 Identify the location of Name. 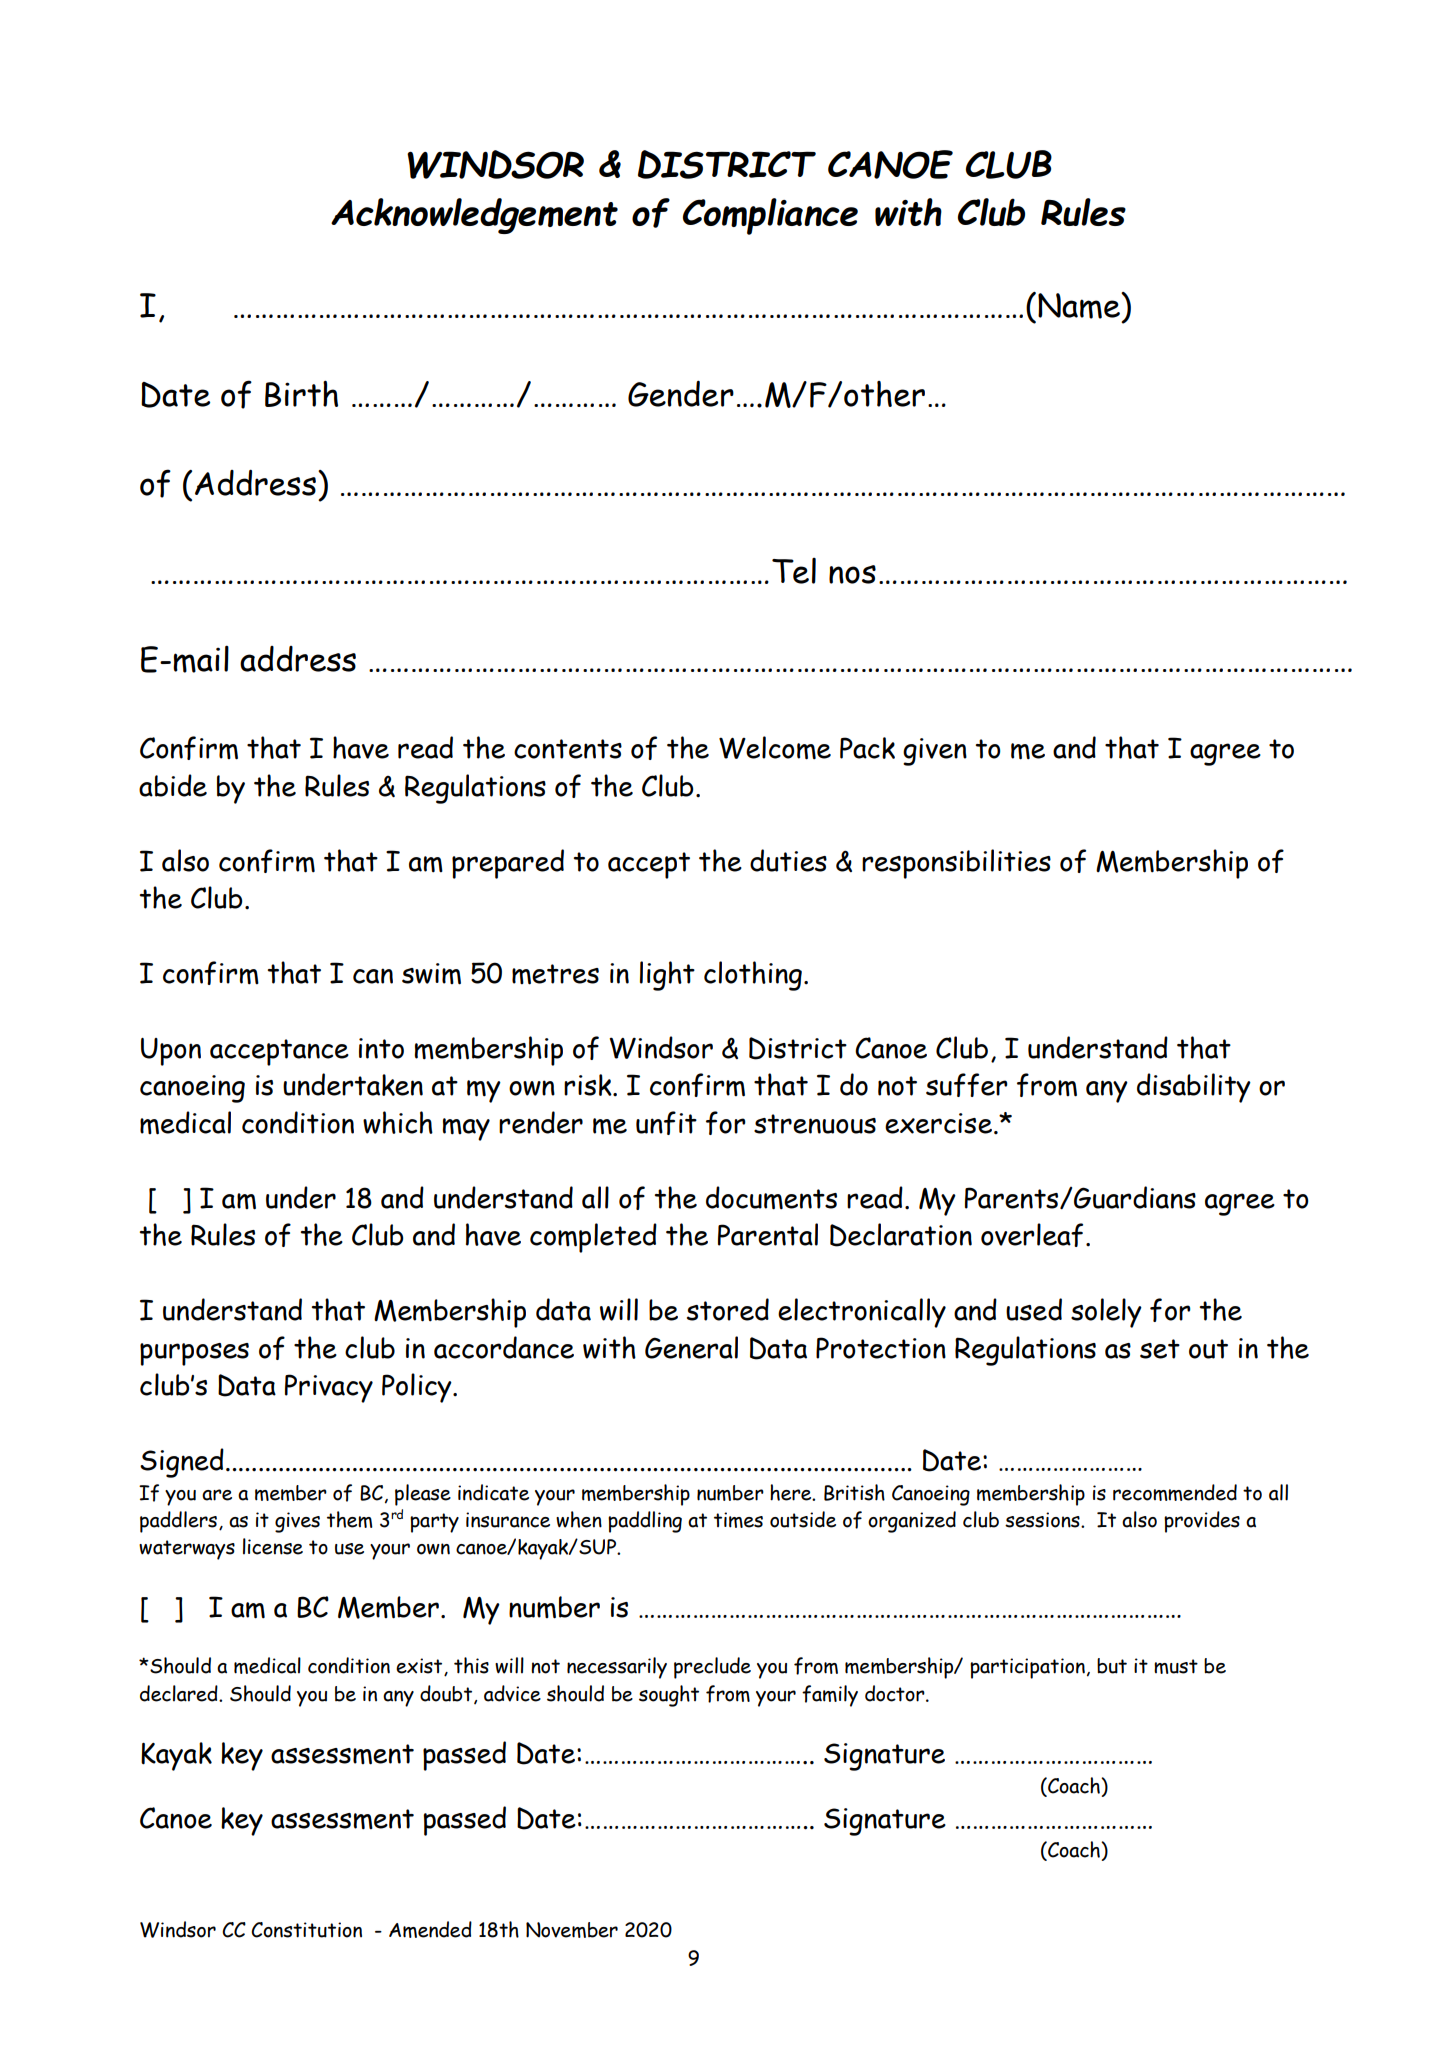
(1080, 306).
